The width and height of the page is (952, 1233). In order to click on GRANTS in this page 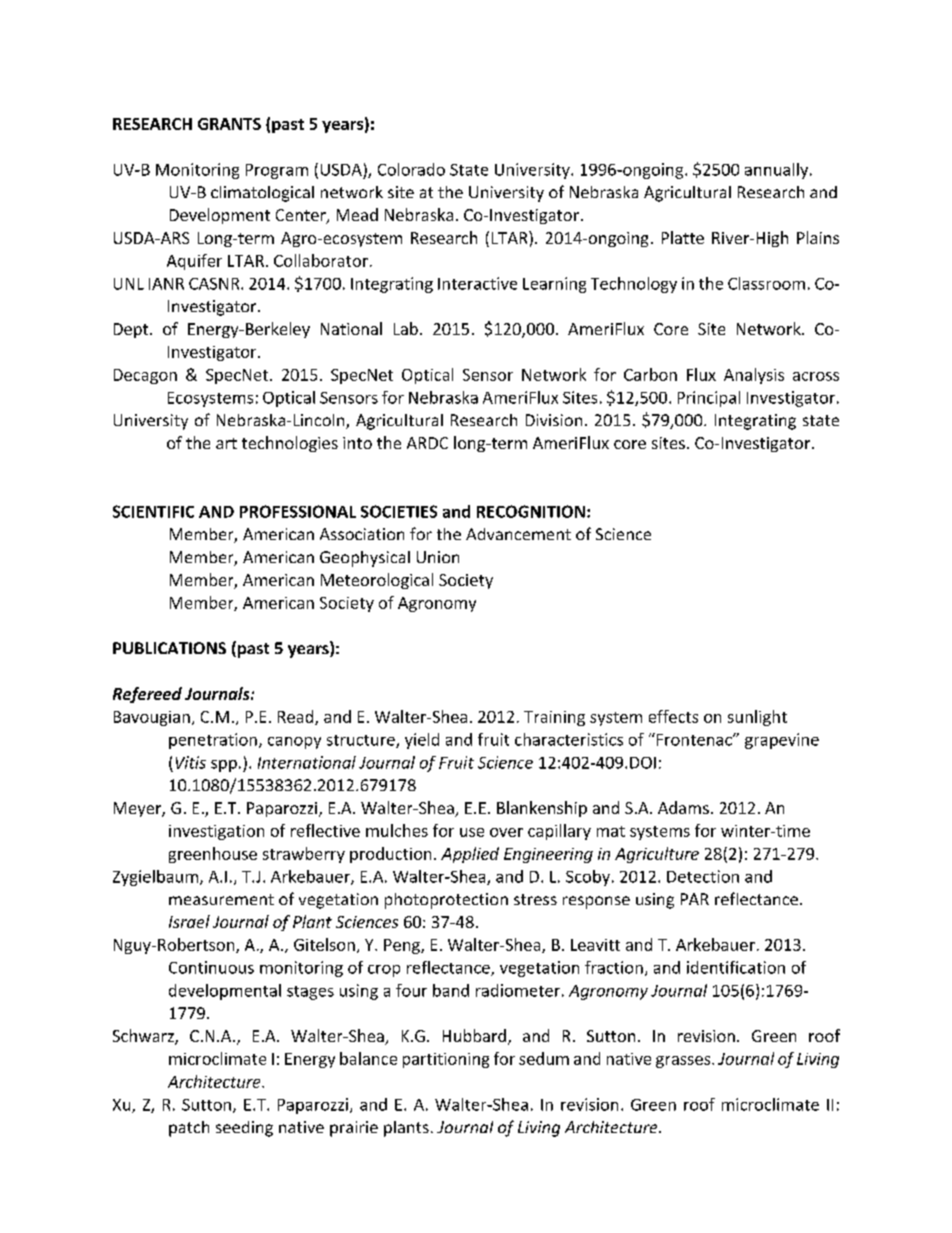, I will do `click(229, 124)`.
